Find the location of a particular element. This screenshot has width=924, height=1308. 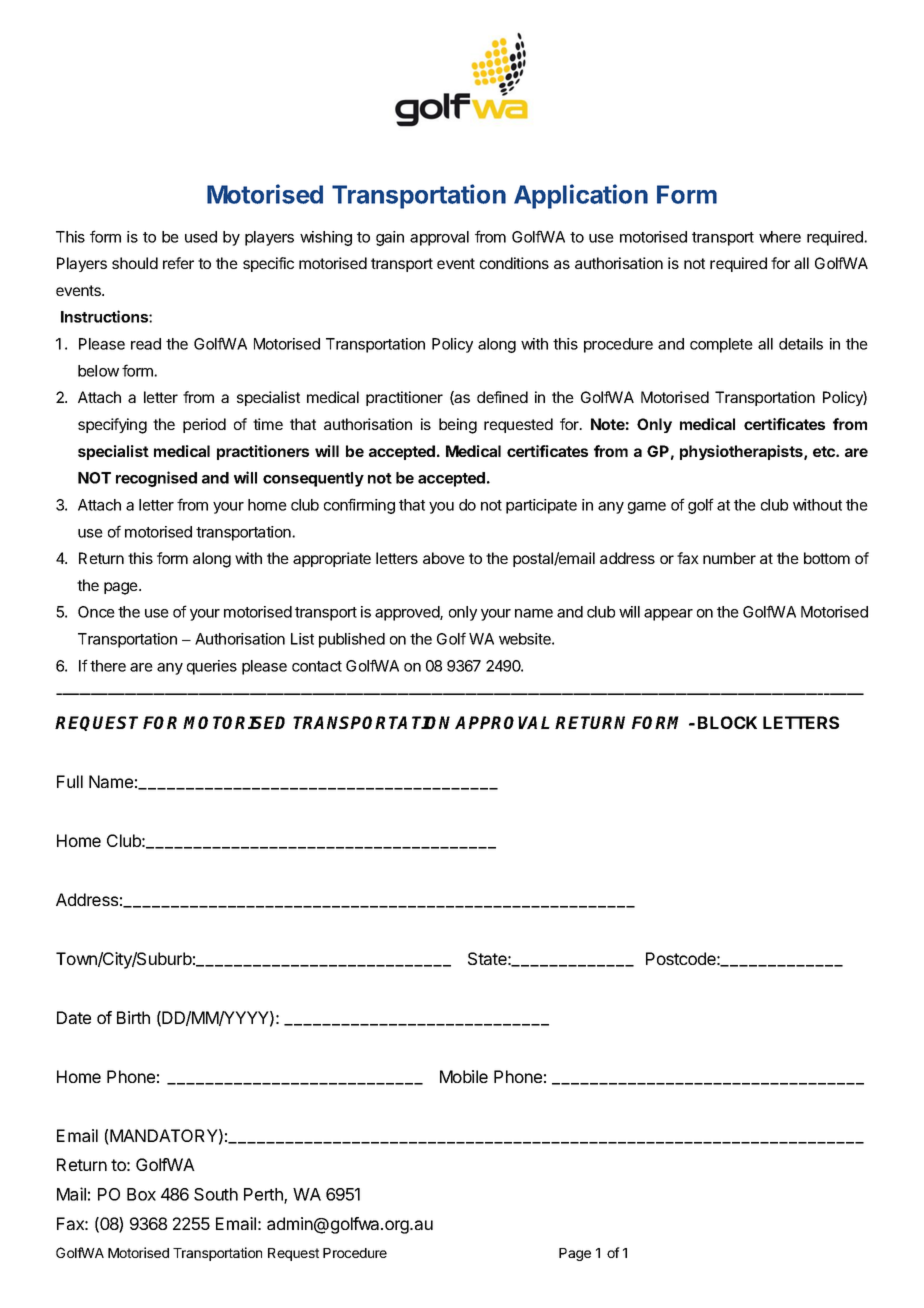

used is located at coordinates (201, 237).
